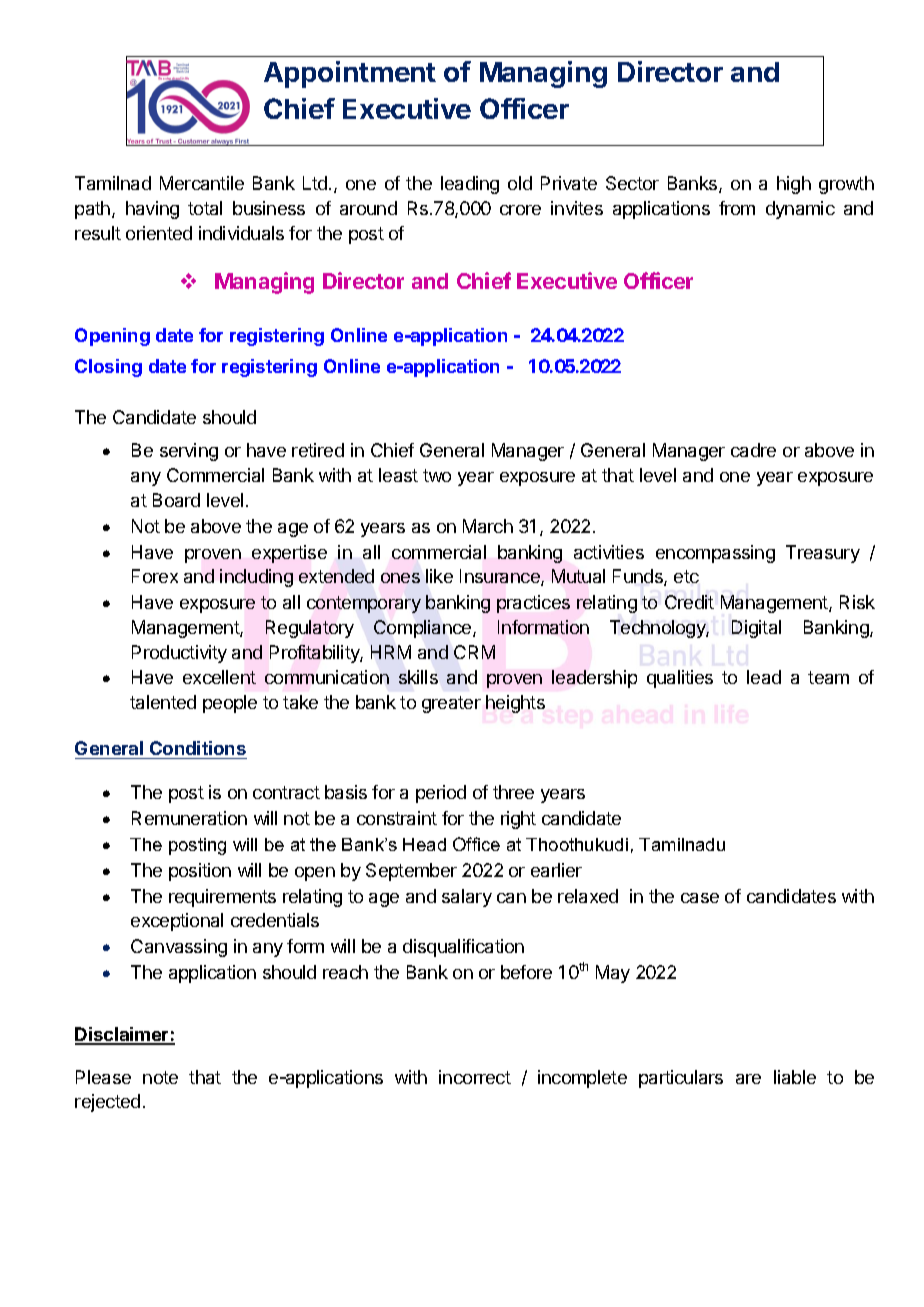  I want to click on are, so click(748, 1079).
